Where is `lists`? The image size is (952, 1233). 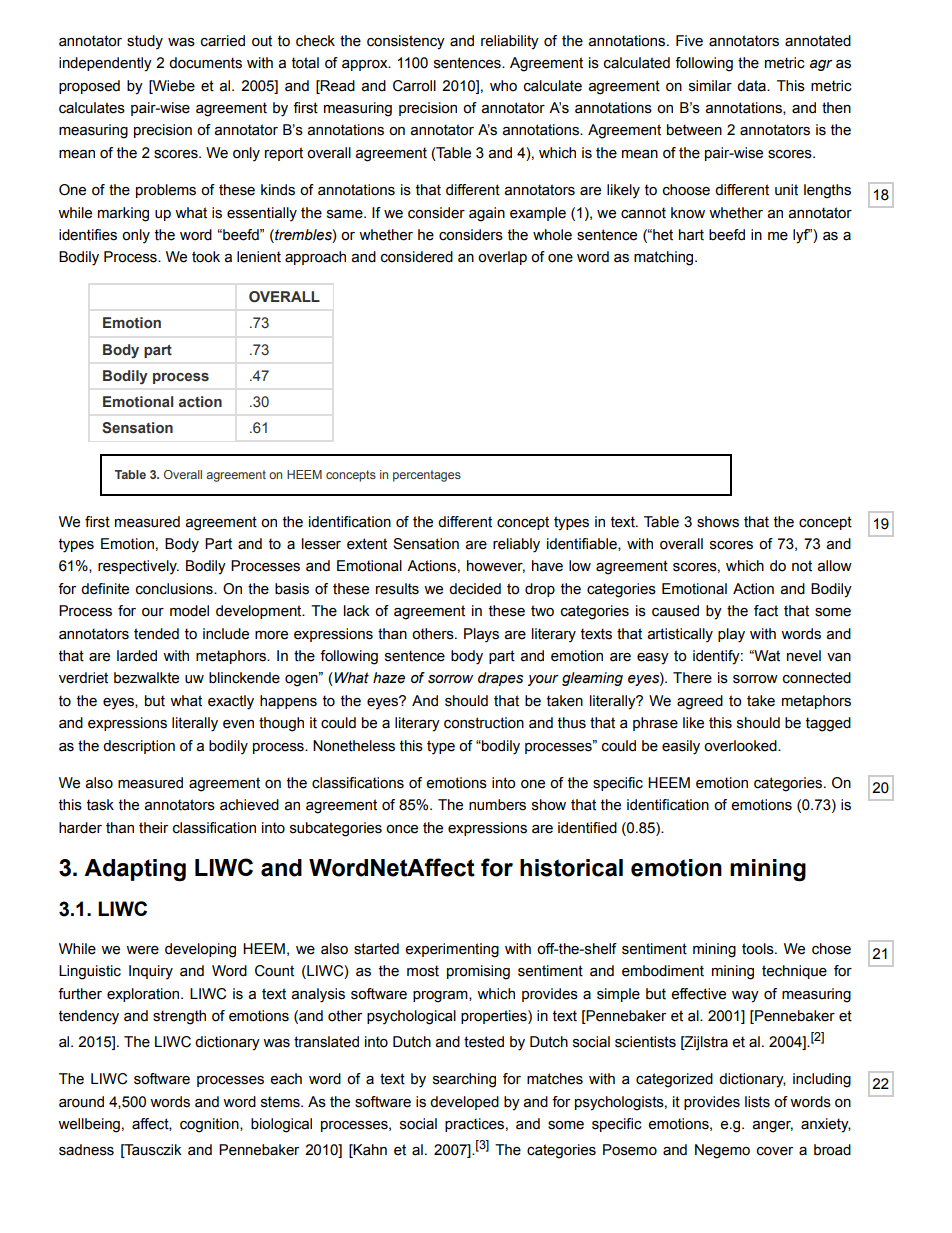 lists is located at coordinates (757, 1102).
